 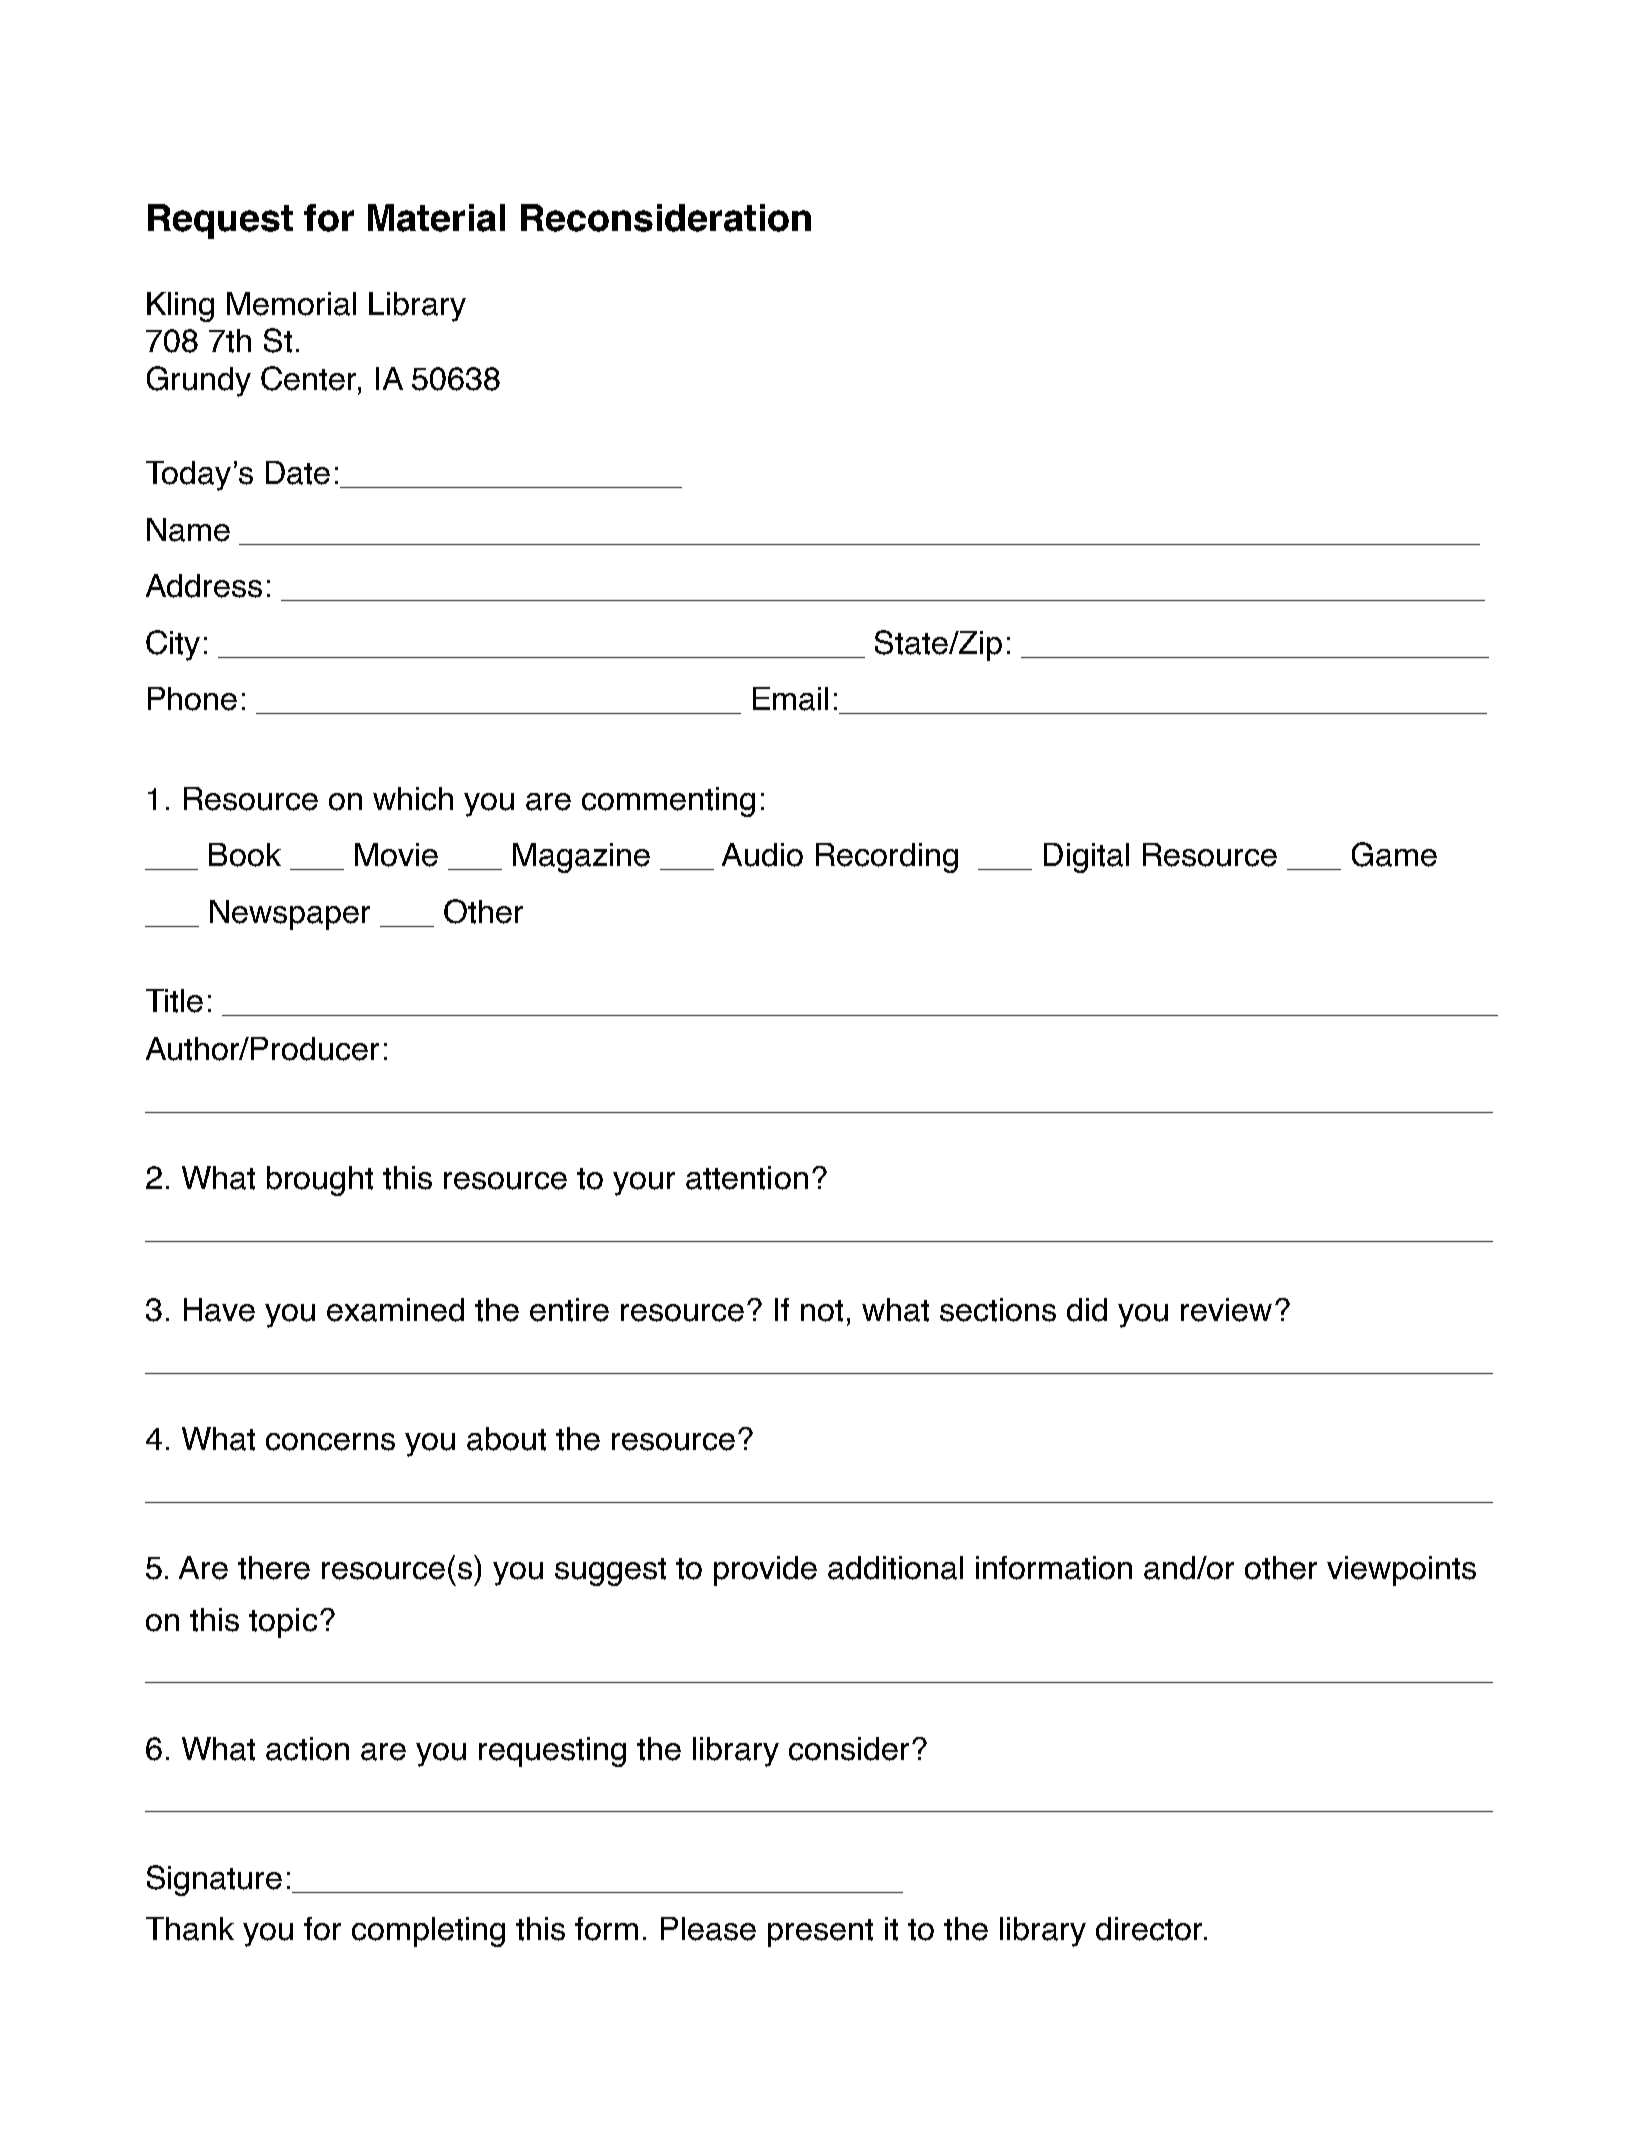 What do you see at coordinates (291, 304) in the screenshot?
I see `Memorial` at bounding box center [291, 304].
